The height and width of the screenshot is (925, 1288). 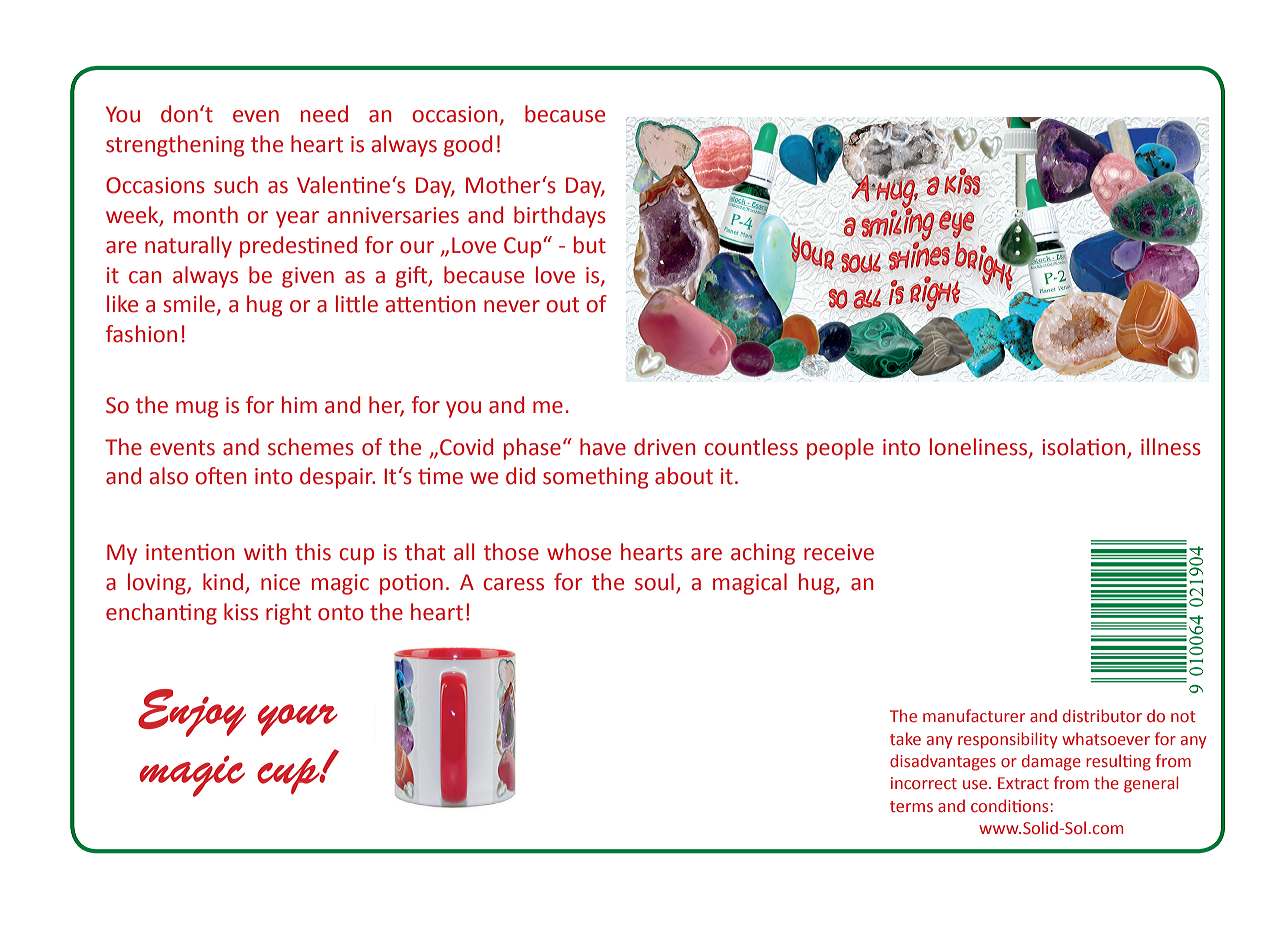 What do you see at coordinates (1023, 783) in the screenshot?
I see `Extract` at bounding box center [1023, 783].
